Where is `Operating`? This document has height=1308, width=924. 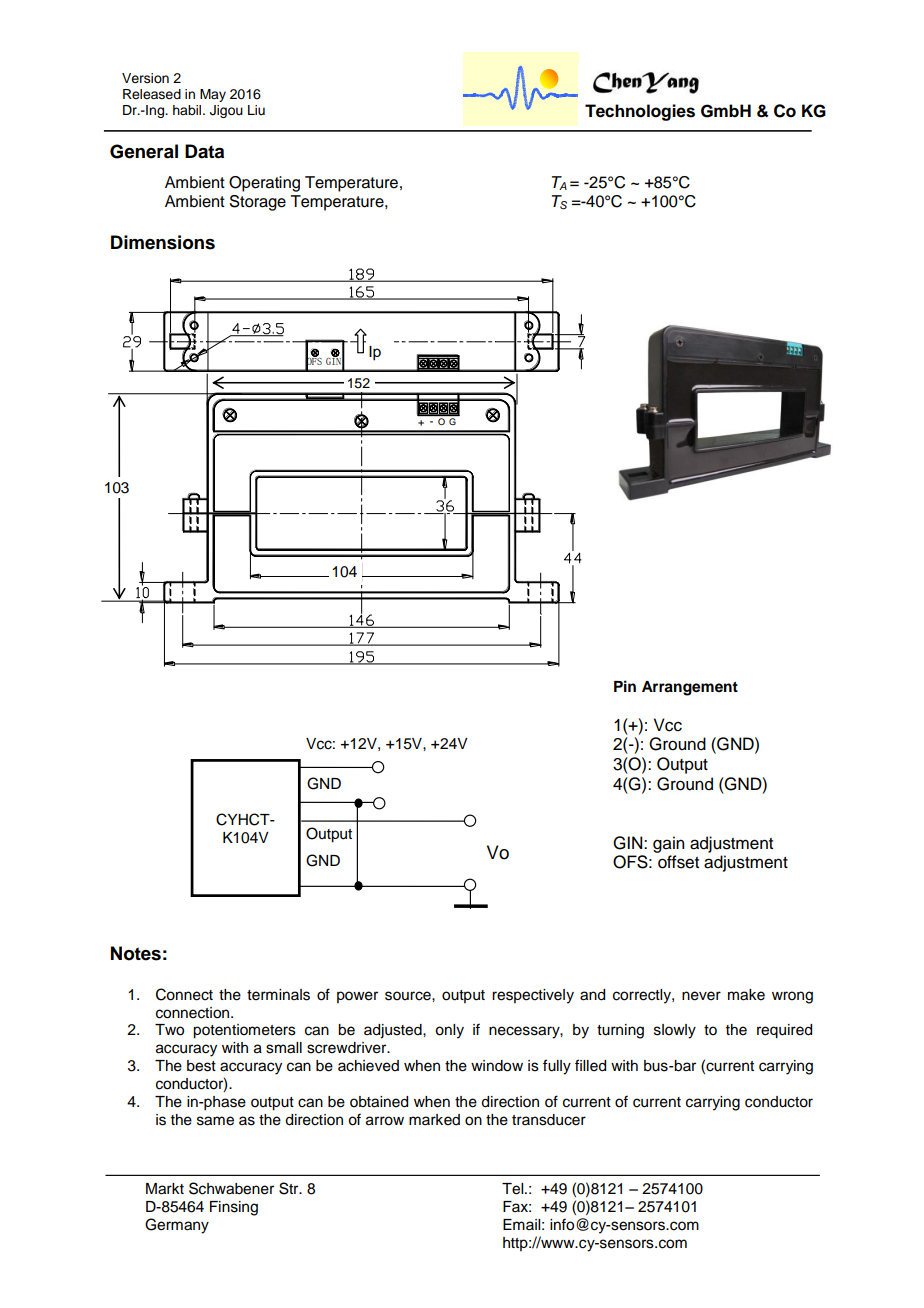 Operating is located at coordinates (264, 184).
